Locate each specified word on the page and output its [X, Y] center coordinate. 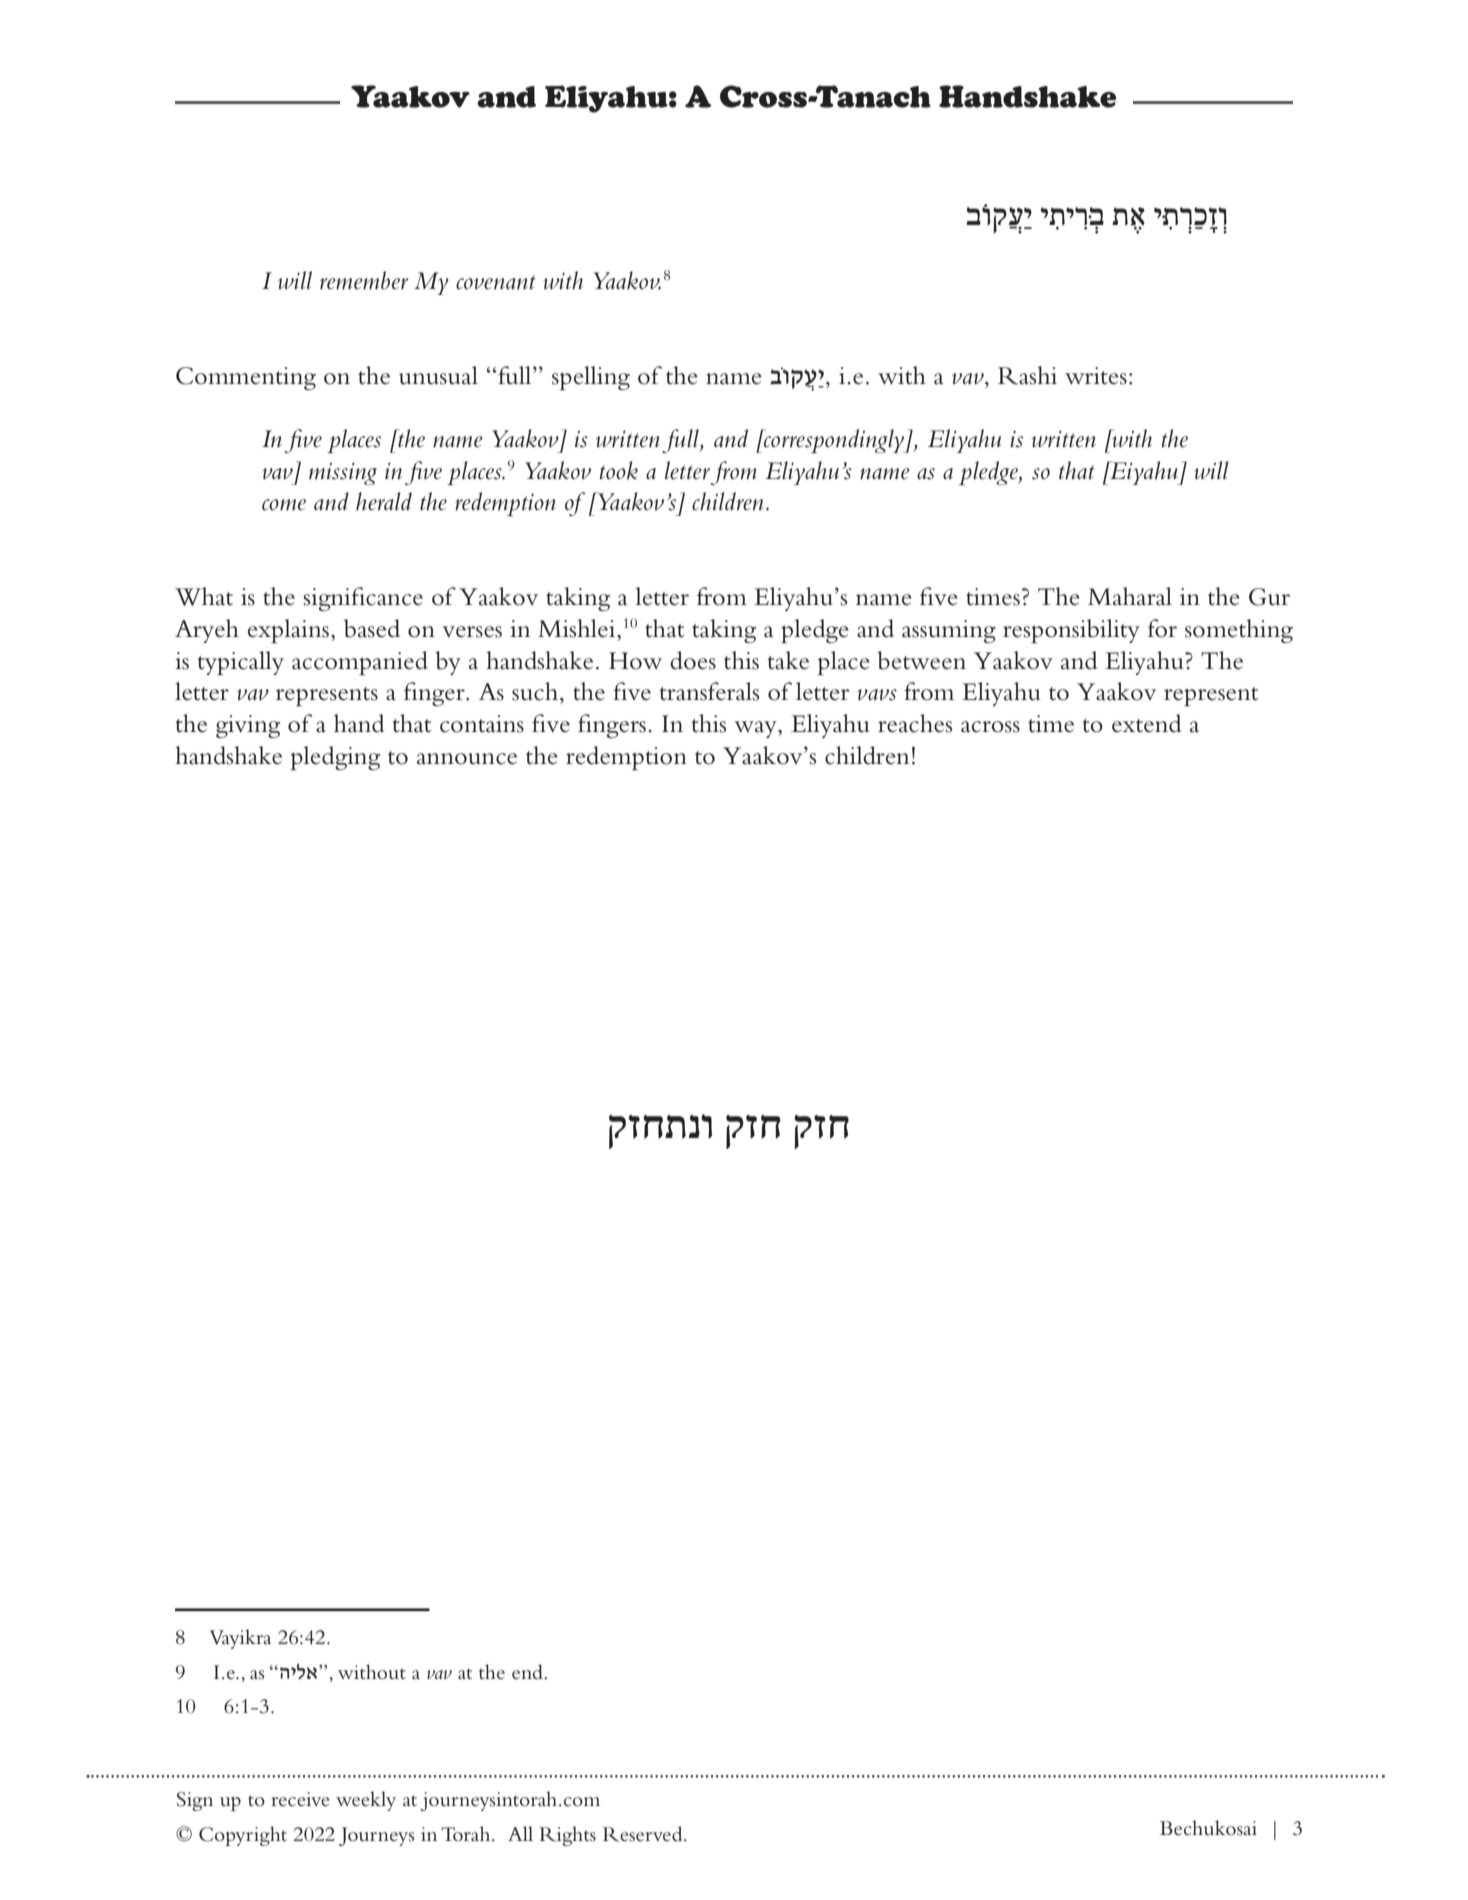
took [619, 470]
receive [300, 1799]
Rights [567, 1836]
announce [467, 759]
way [756, 729]
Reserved [644, 1834]
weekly [366, 1801]
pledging [336, 758]
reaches [915, 723]
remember [364, 280]
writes [1096, 376]
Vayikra [240, 1639]
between [921, 660]
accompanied [360, 663]
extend [1147, 723]
